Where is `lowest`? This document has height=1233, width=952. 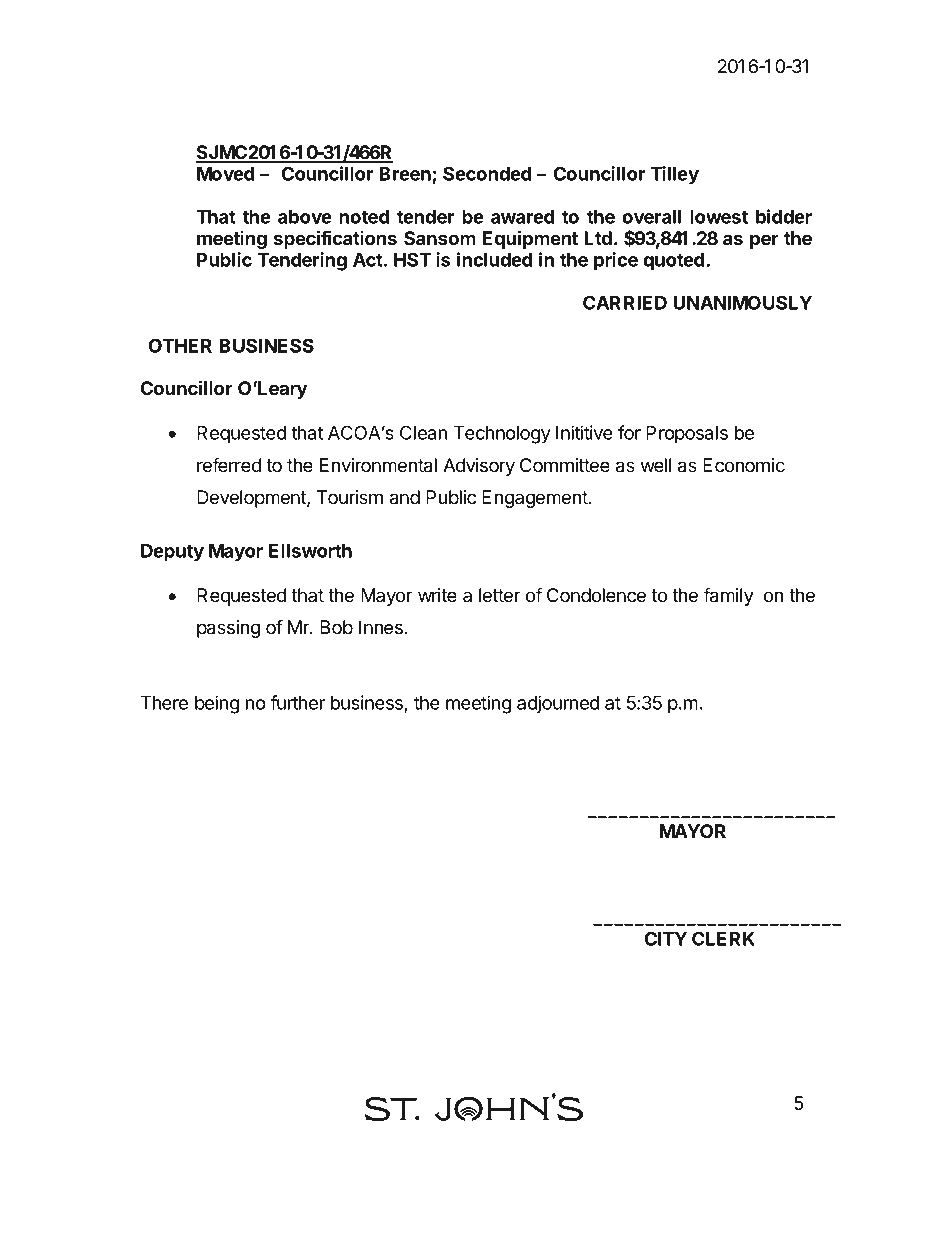
lowest is located at coordinates (719, 217).
